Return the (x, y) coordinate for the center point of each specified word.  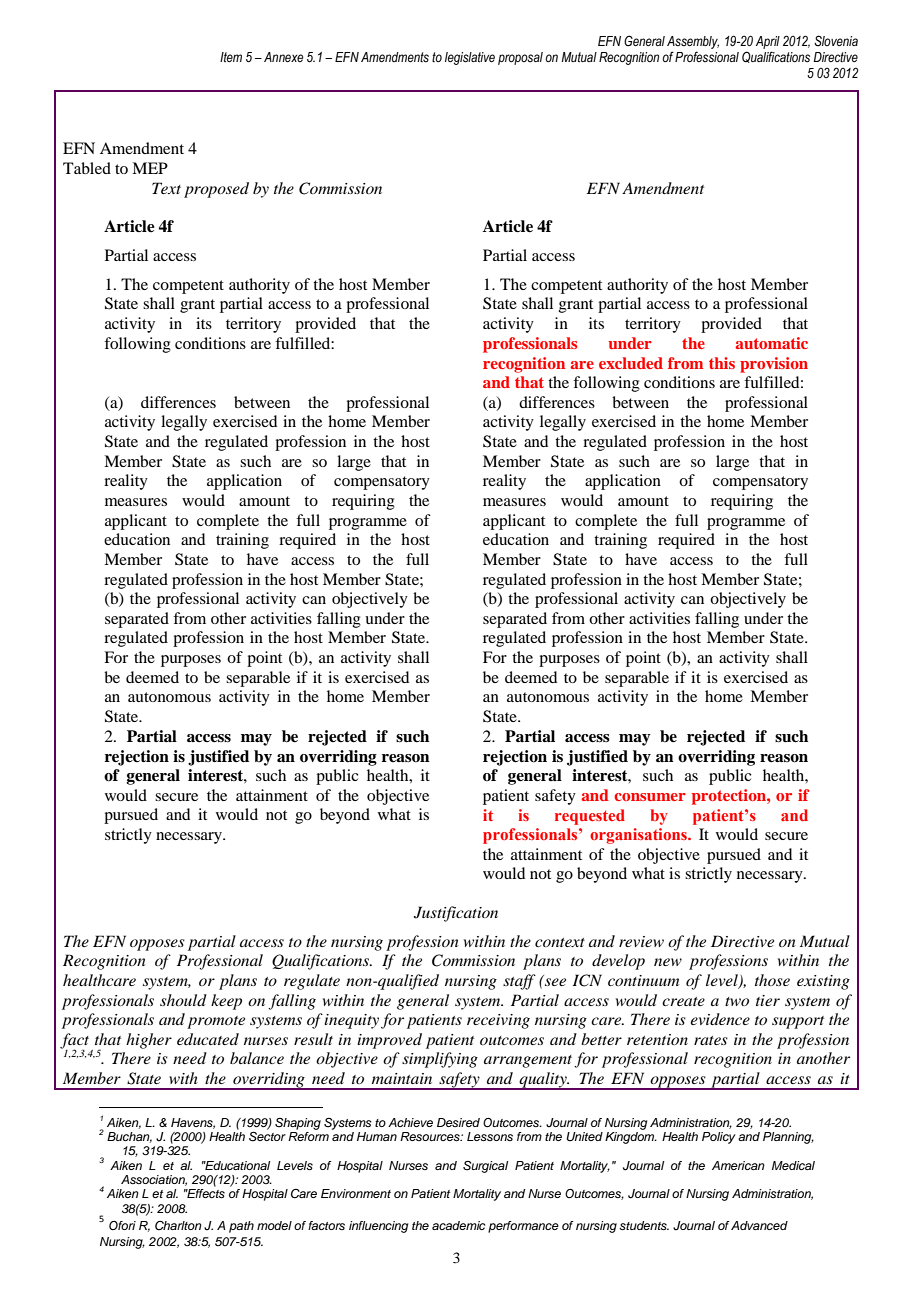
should (183, 1000)
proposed (216, 190)
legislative (470, 58)
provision (774, 365)
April (768, 42)
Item (231, 57)
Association (154, 1180)
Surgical (485, 1167)
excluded (631, 363)
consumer (650, 797)
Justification (456, 914)
